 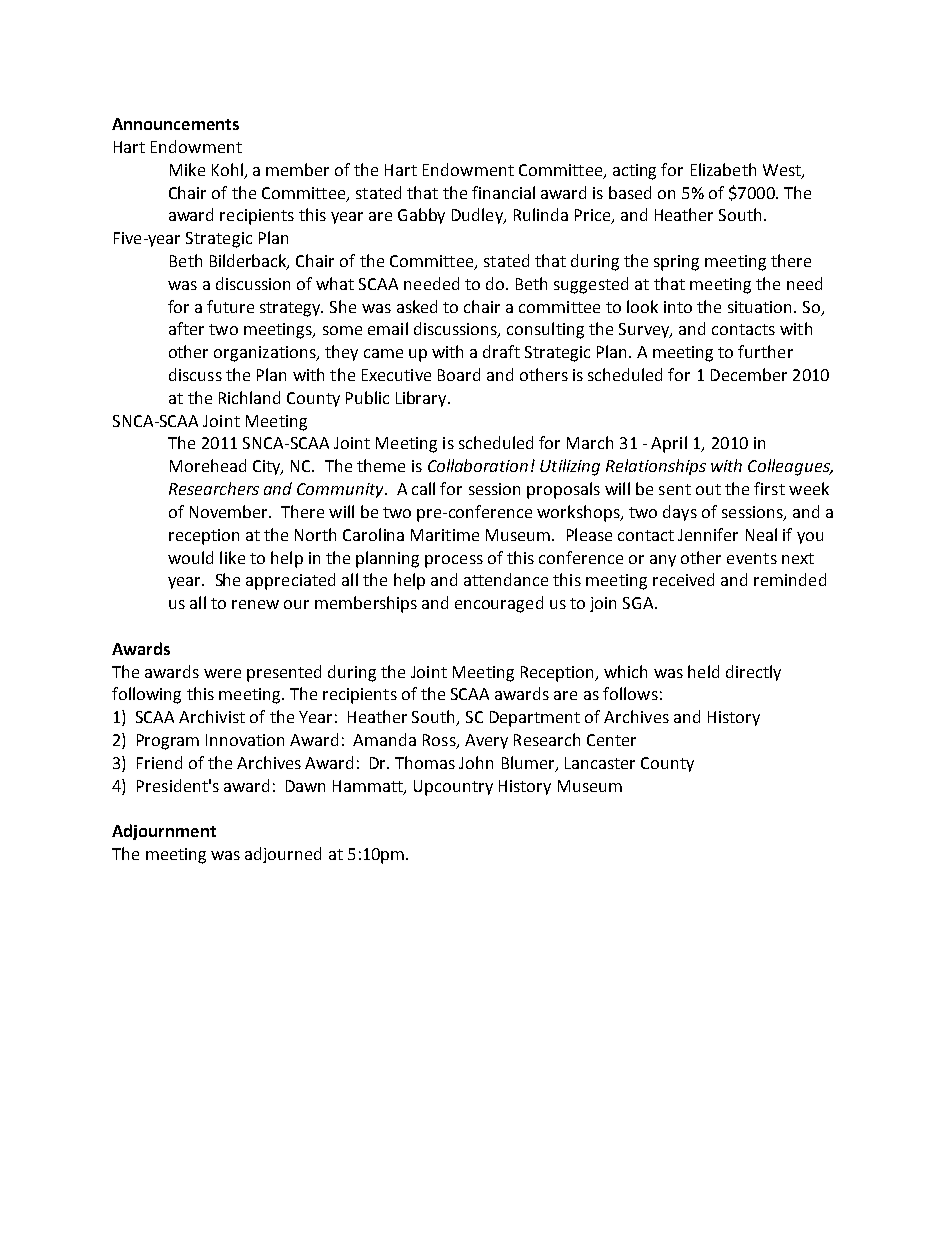 What do you see at coordinates (499, 604) in the screenshot?
I see `encouraged` at bounding box center [499, 604].
